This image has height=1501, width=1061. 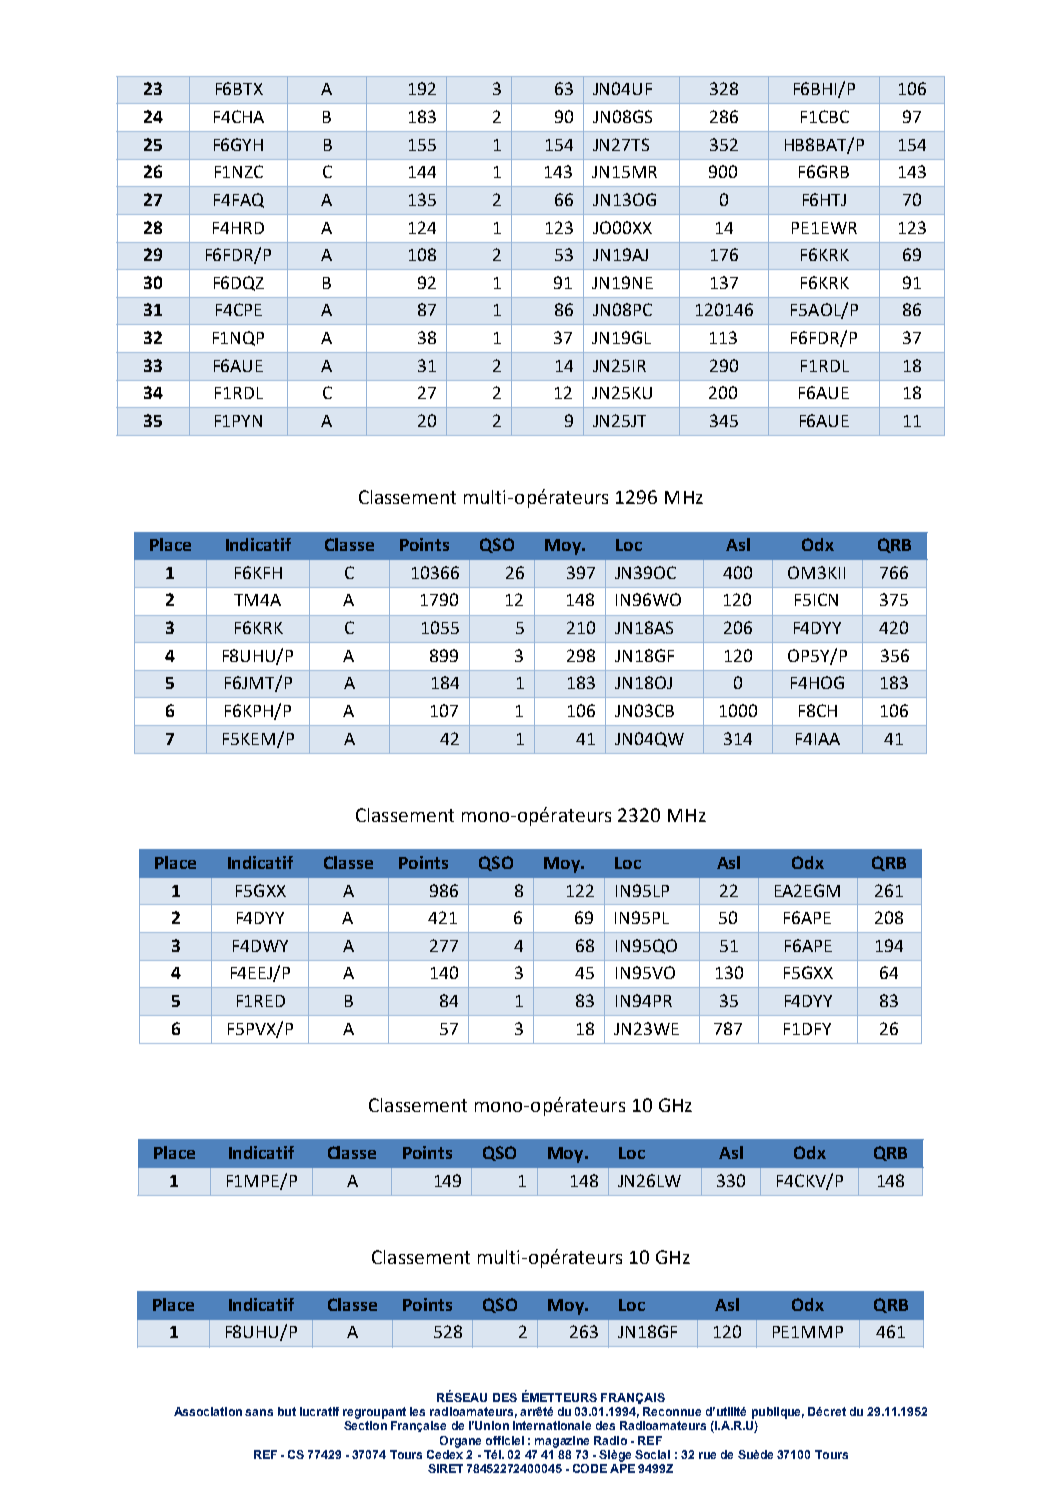 What do you see at coordinates (259, 1412) in the image?
I see `sans` at bounding box center [259, 1412].
